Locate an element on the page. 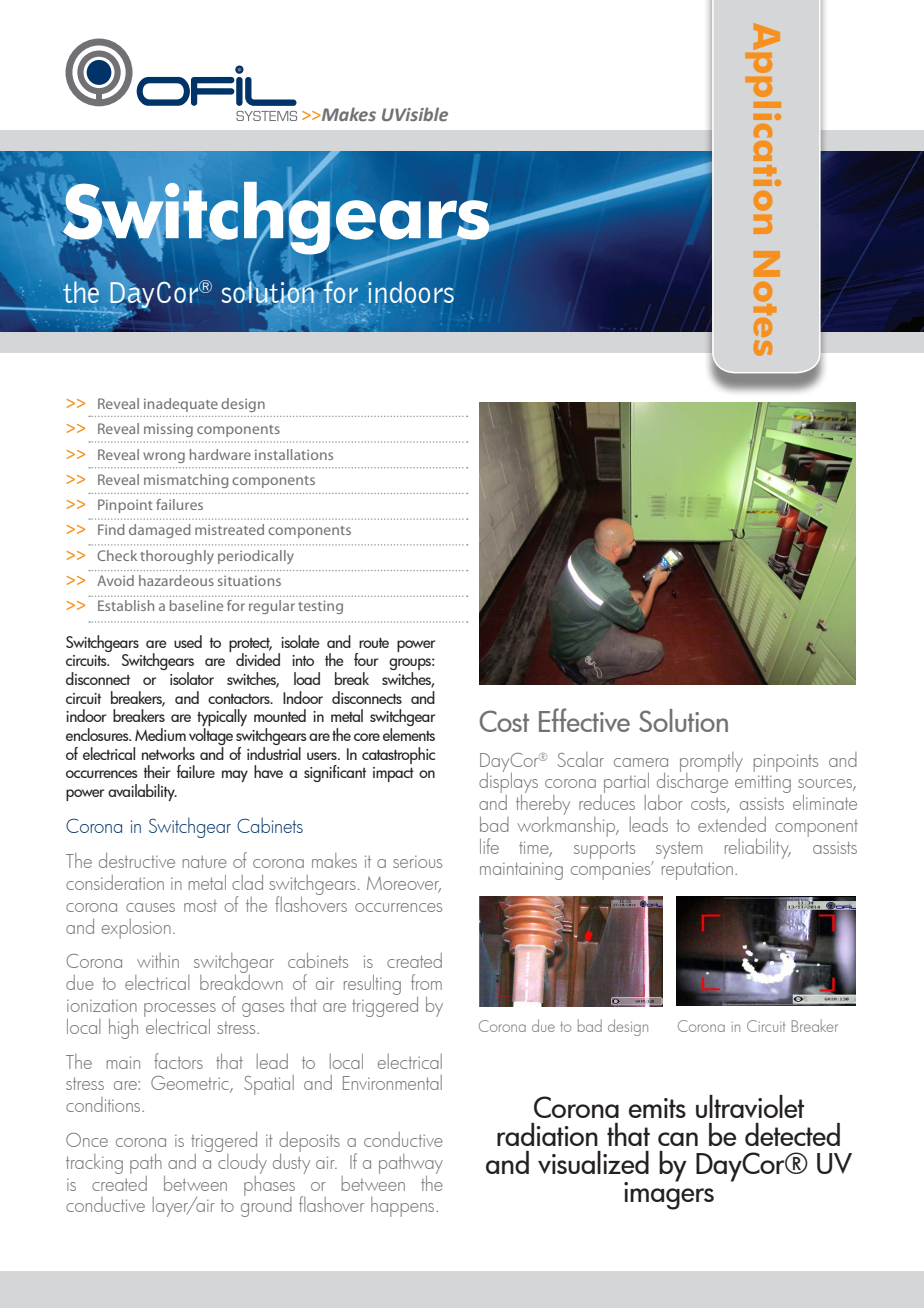 The image size is (924, 1308). ultraviolet is located at coordinates (750, 1106).
